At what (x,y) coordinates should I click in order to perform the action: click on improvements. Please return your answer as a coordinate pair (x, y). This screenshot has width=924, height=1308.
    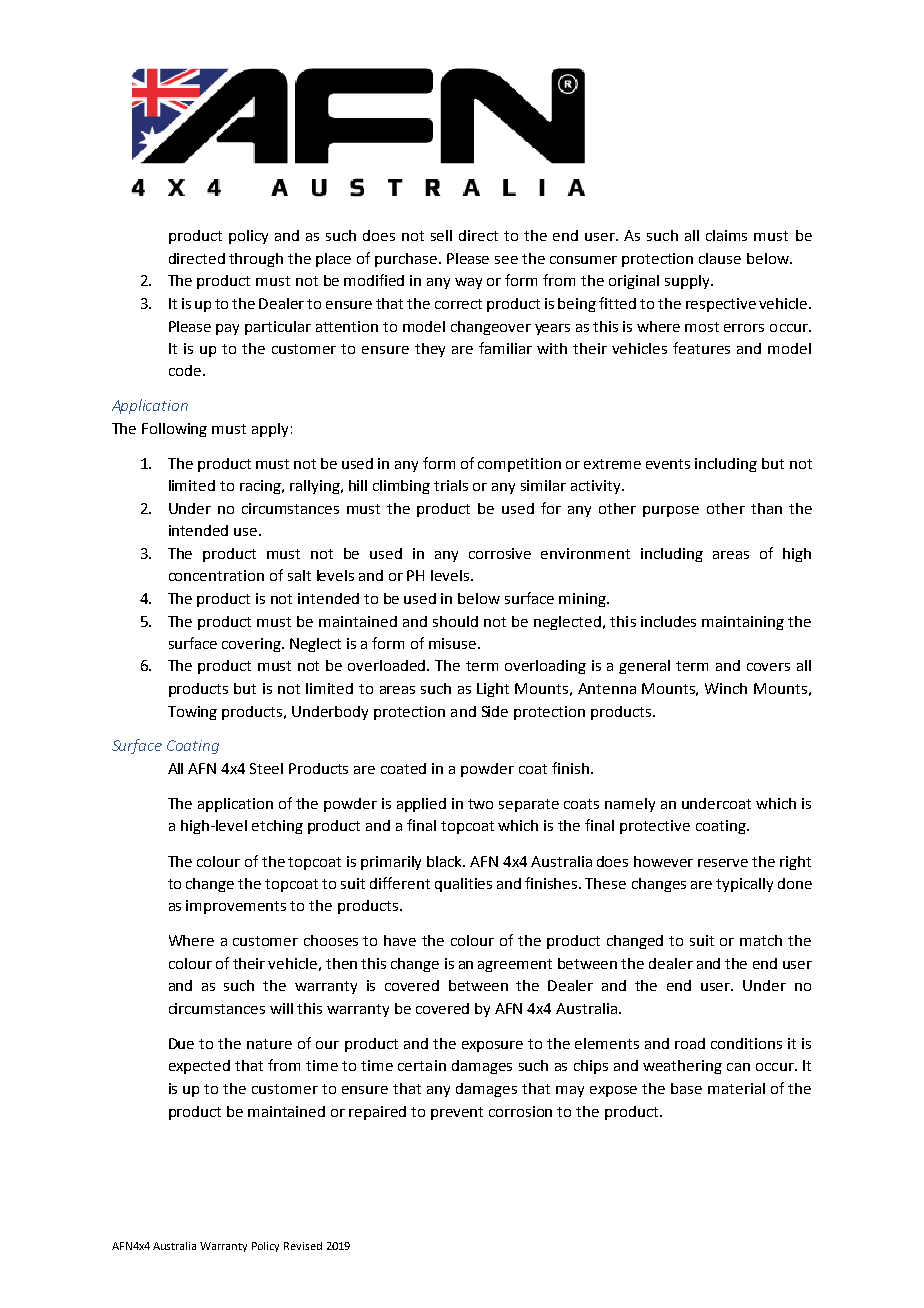
    Looking at the image, I should click on (236, 907).
